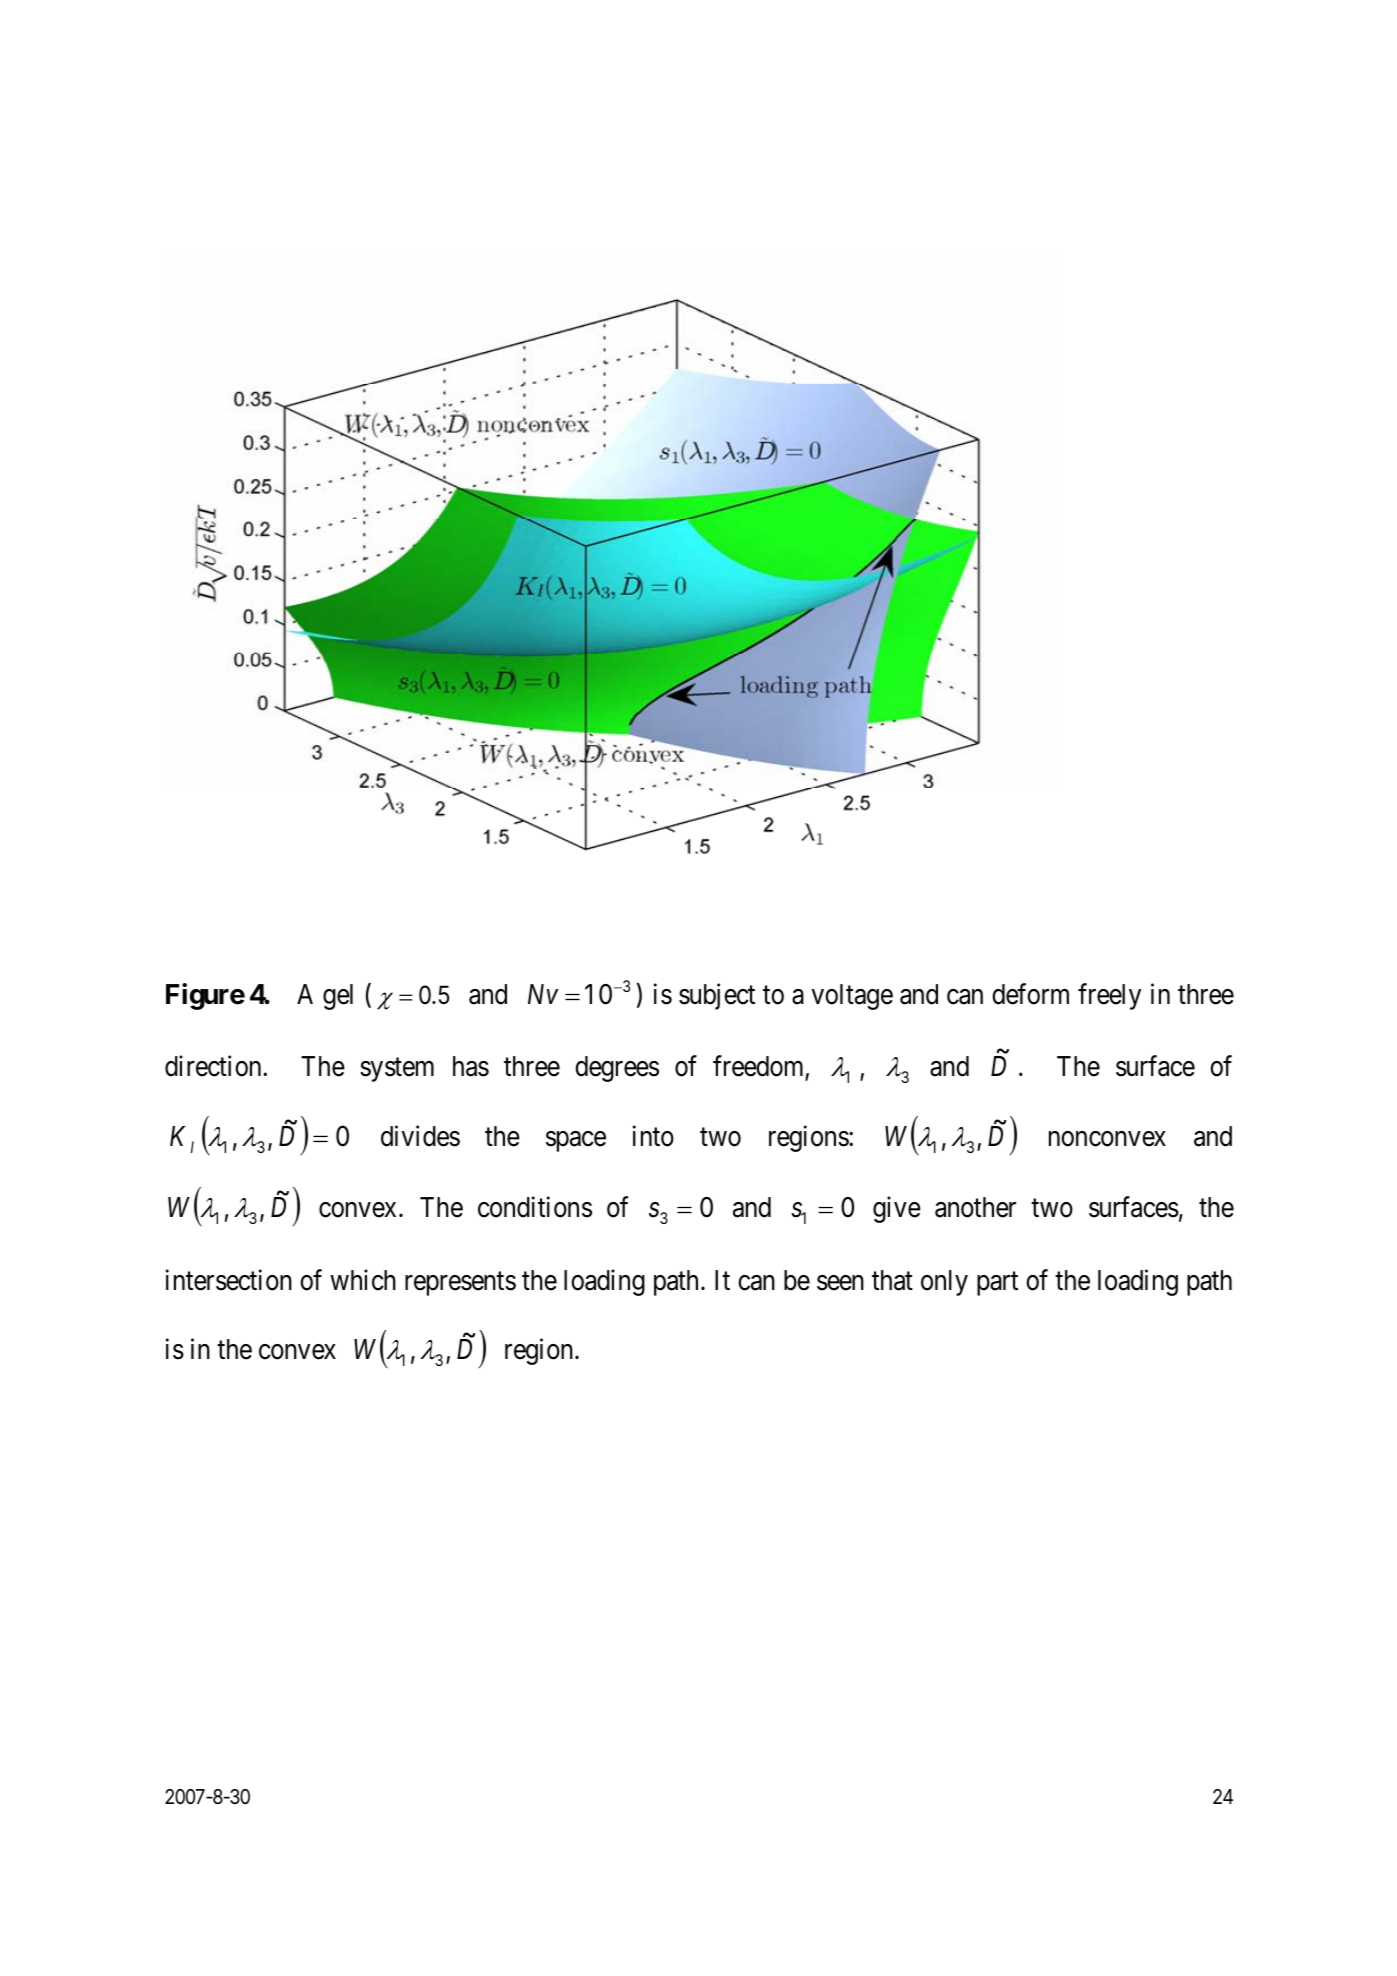 This page has width=1397, height=1976. I want to click on another, so click(975, 1207).
